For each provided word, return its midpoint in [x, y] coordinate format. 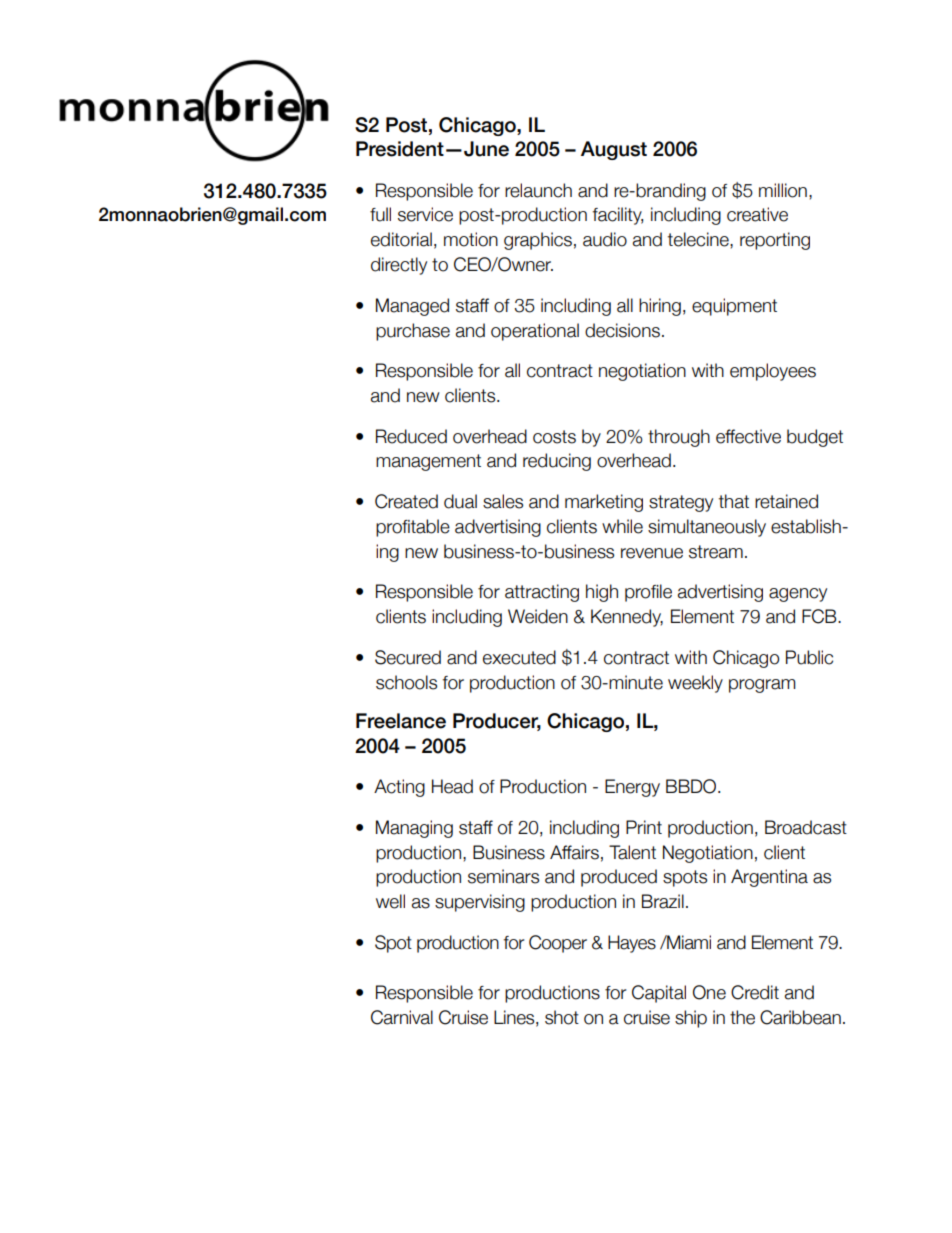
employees [773, 372]
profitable [413, 528]
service [425, 214]
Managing [414, 829]
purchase [413, 332]
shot [562, 1017]
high [602, 593]
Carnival [402, 1017]
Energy [632, 788]
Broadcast [806, 827]
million [783, 190]
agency [798, 595]
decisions [622, 330]
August [614, 150]
